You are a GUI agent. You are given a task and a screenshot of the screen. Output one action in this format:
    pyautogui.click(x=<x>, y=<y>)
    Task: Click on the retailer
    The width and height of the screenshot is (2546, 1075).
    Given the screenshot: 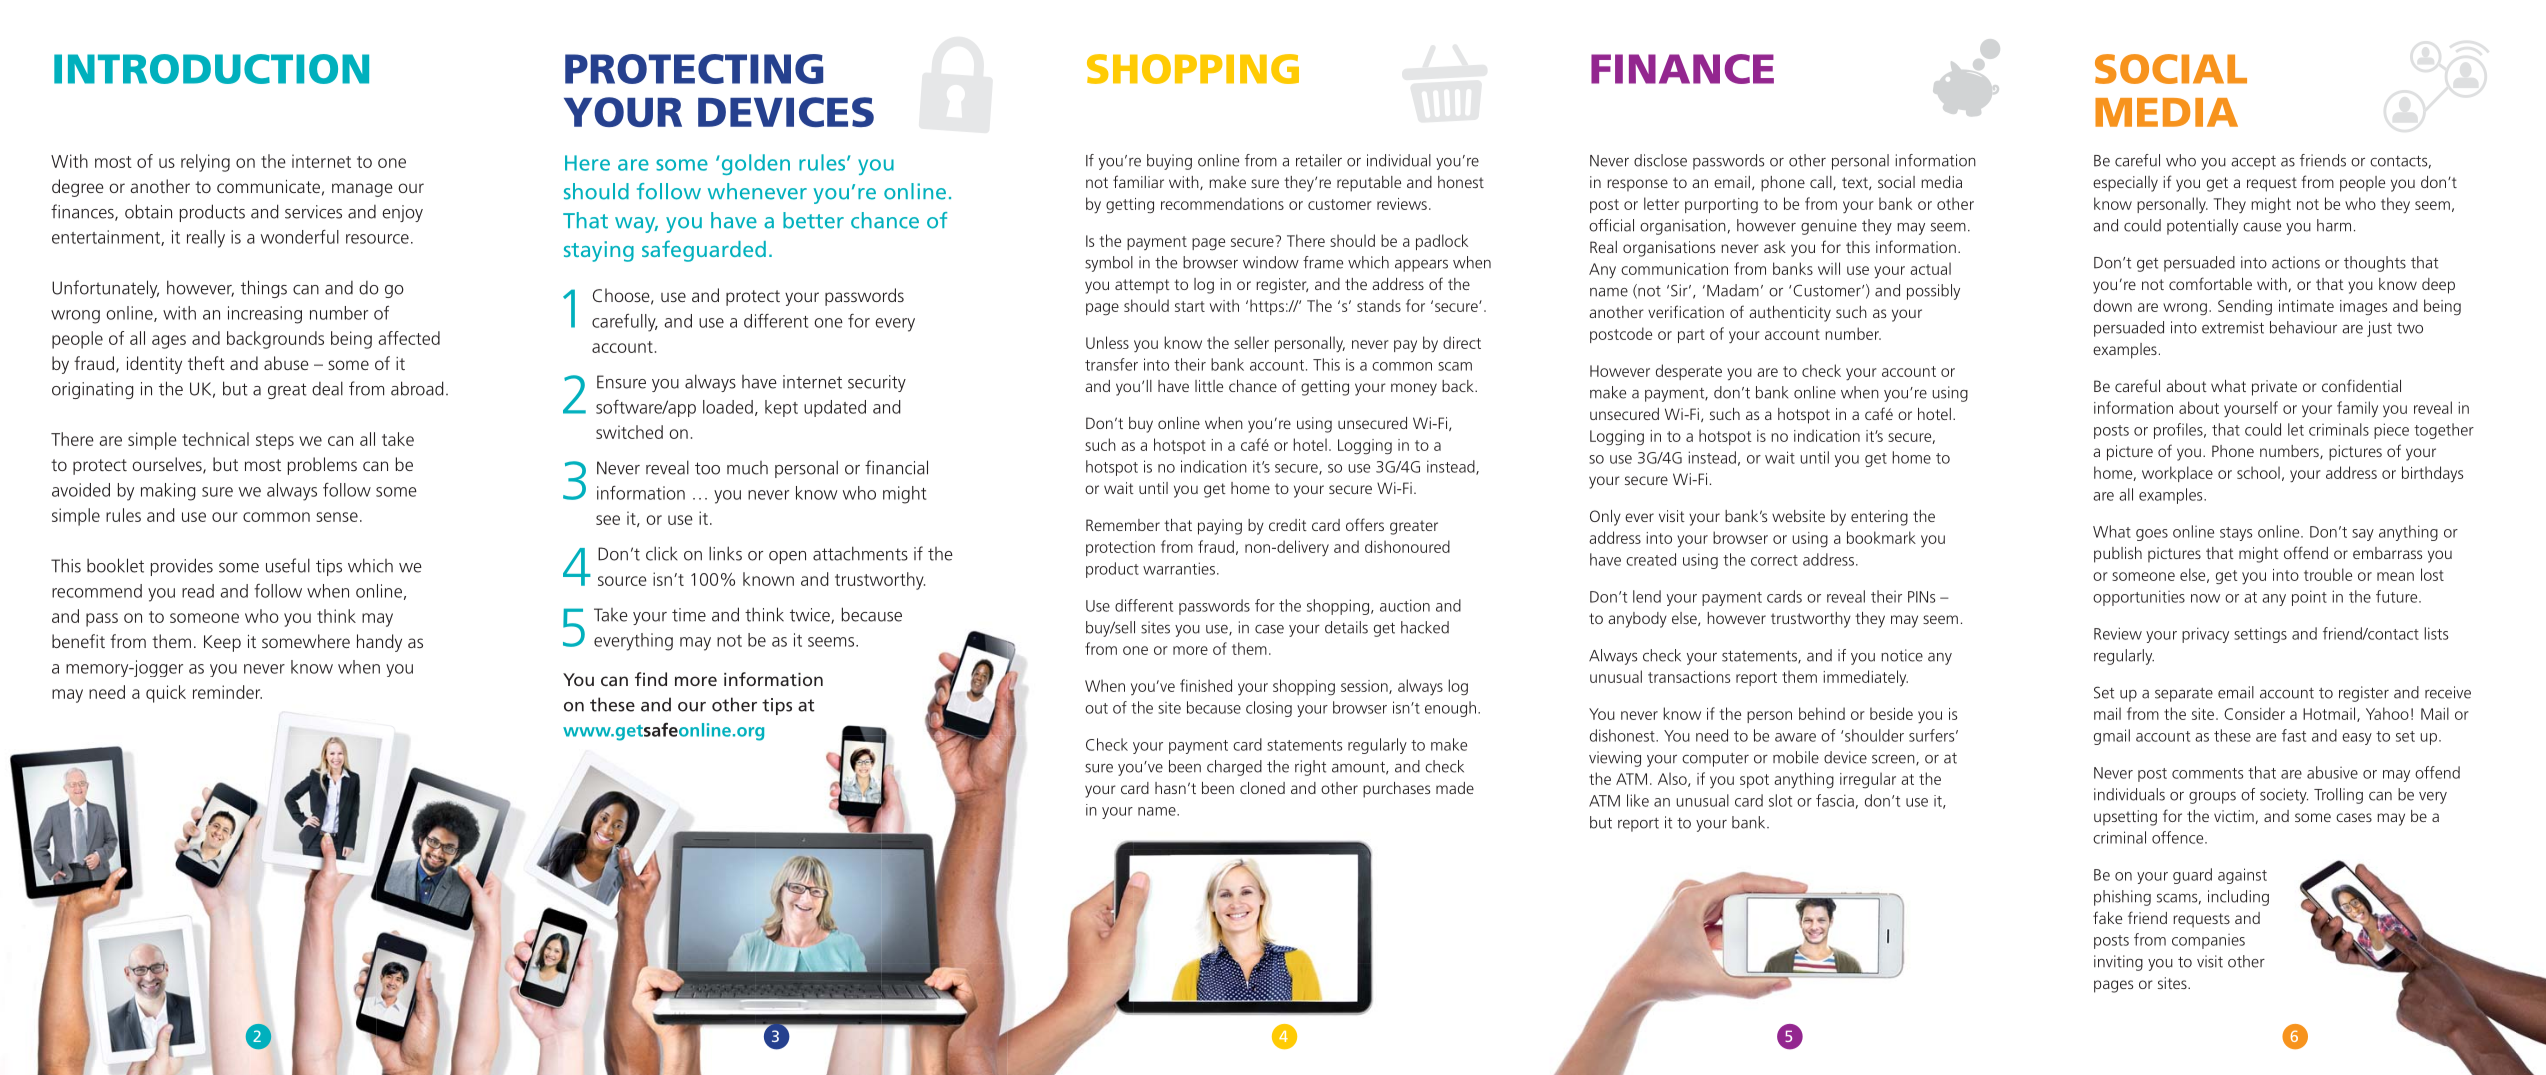 What is the action you would take?
    pyautogui.click(x=1319, y=160)
